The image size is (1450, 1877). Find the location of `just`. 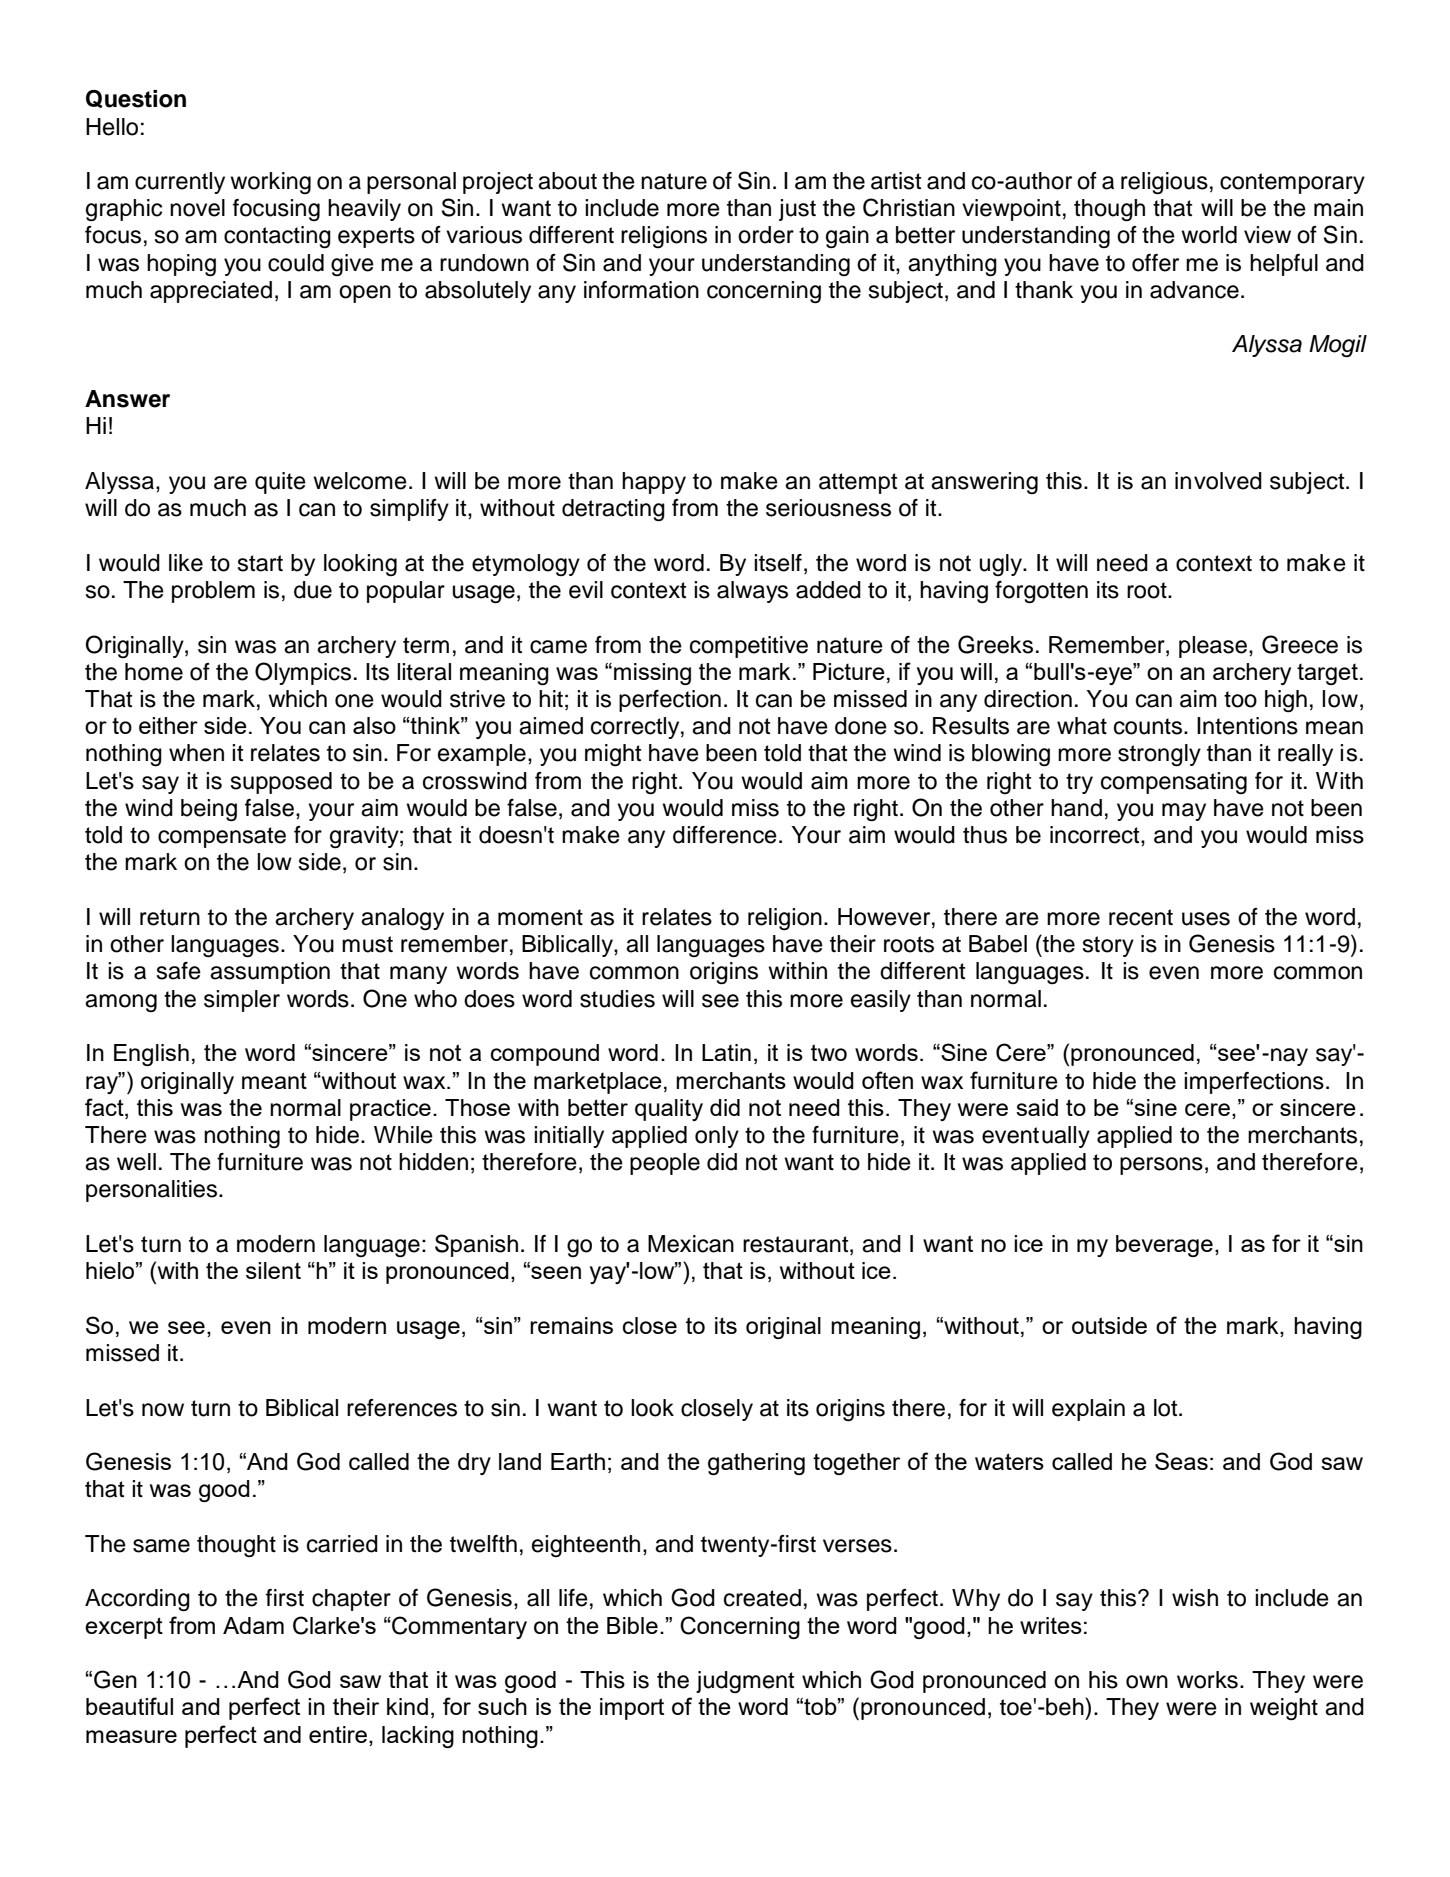

just is located at coordinates (797, 210).
